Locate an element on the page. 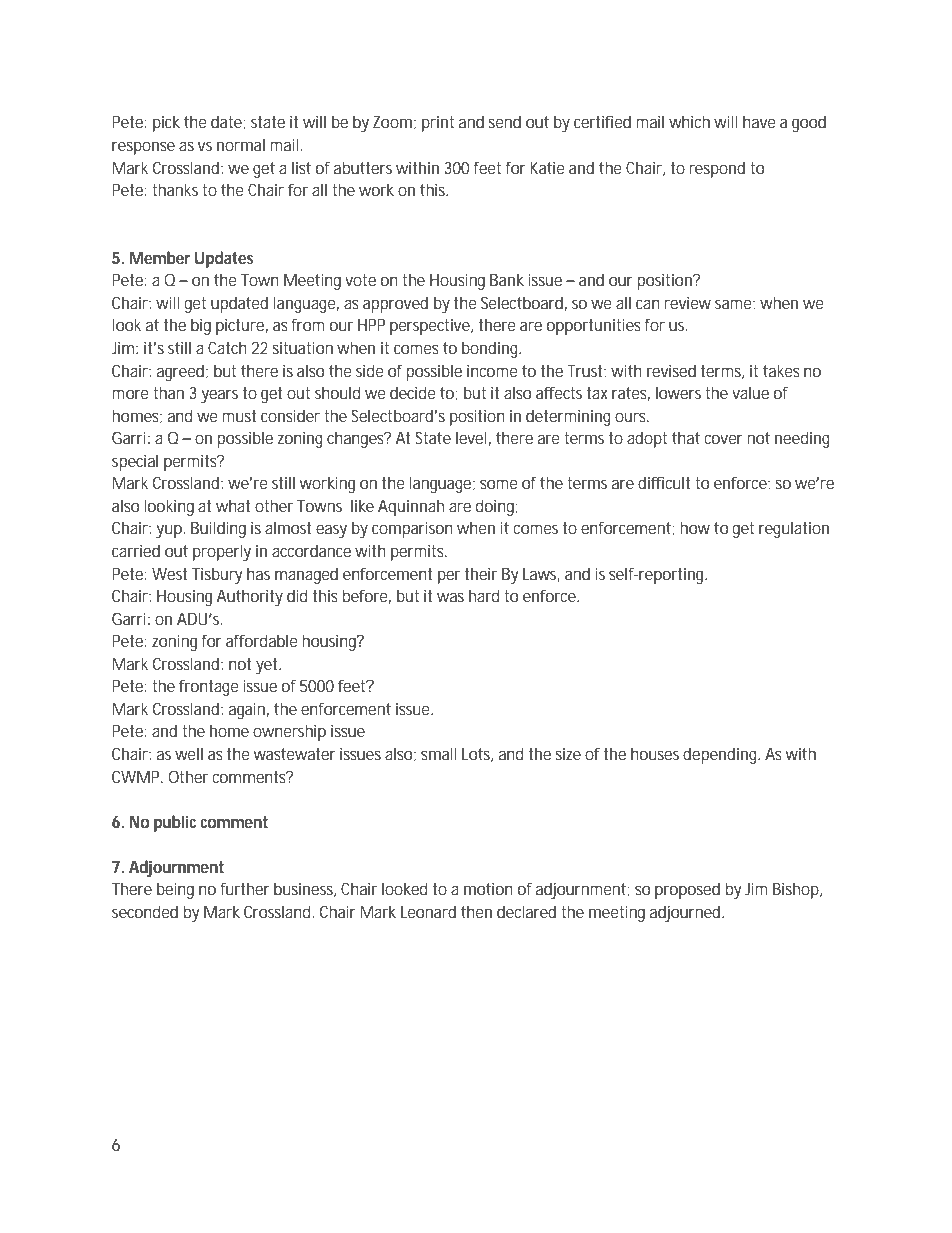  further is located at coordinates (245, 888).
